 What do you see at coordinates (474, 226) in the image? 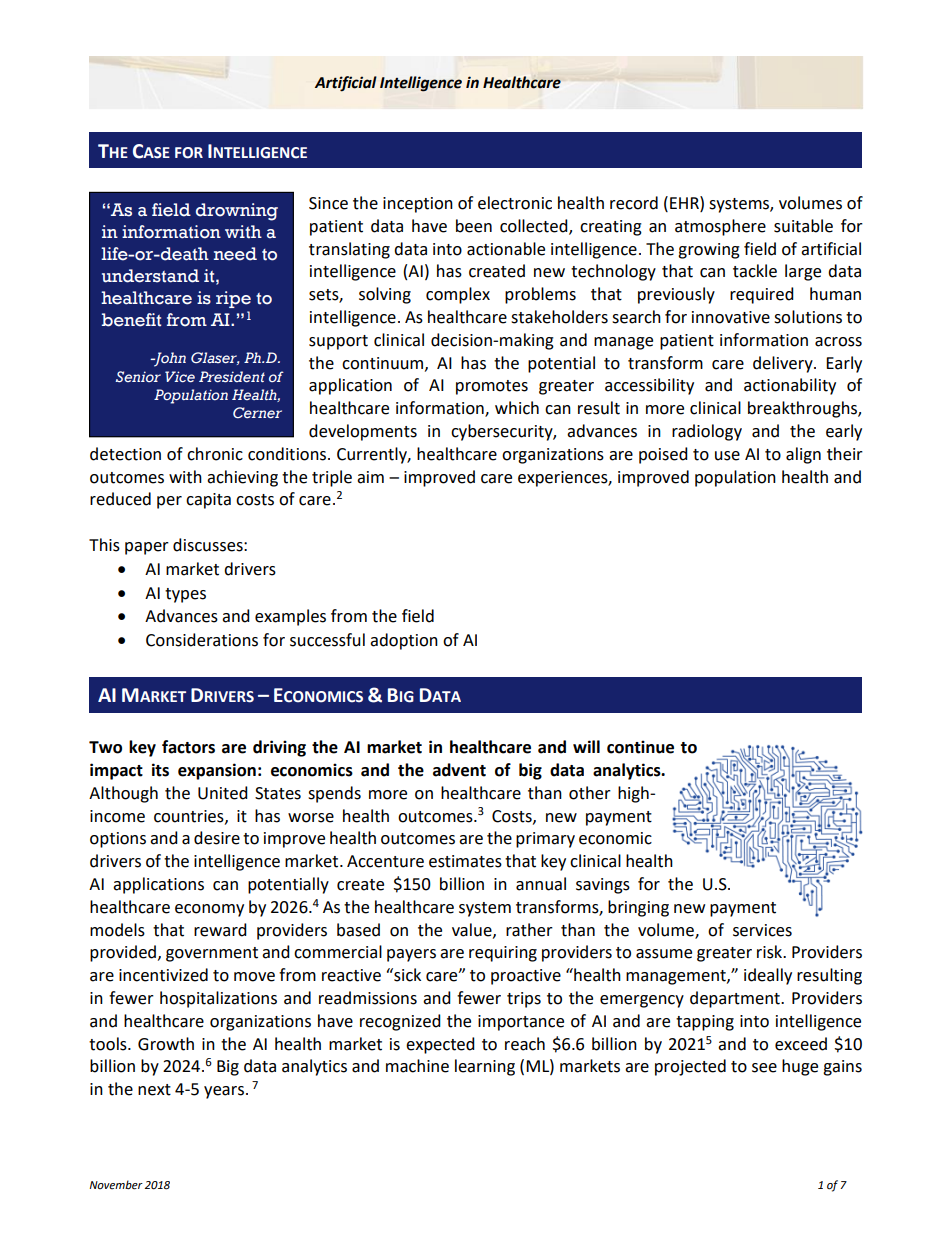
I see `been` at bounding box center [474, 226].
